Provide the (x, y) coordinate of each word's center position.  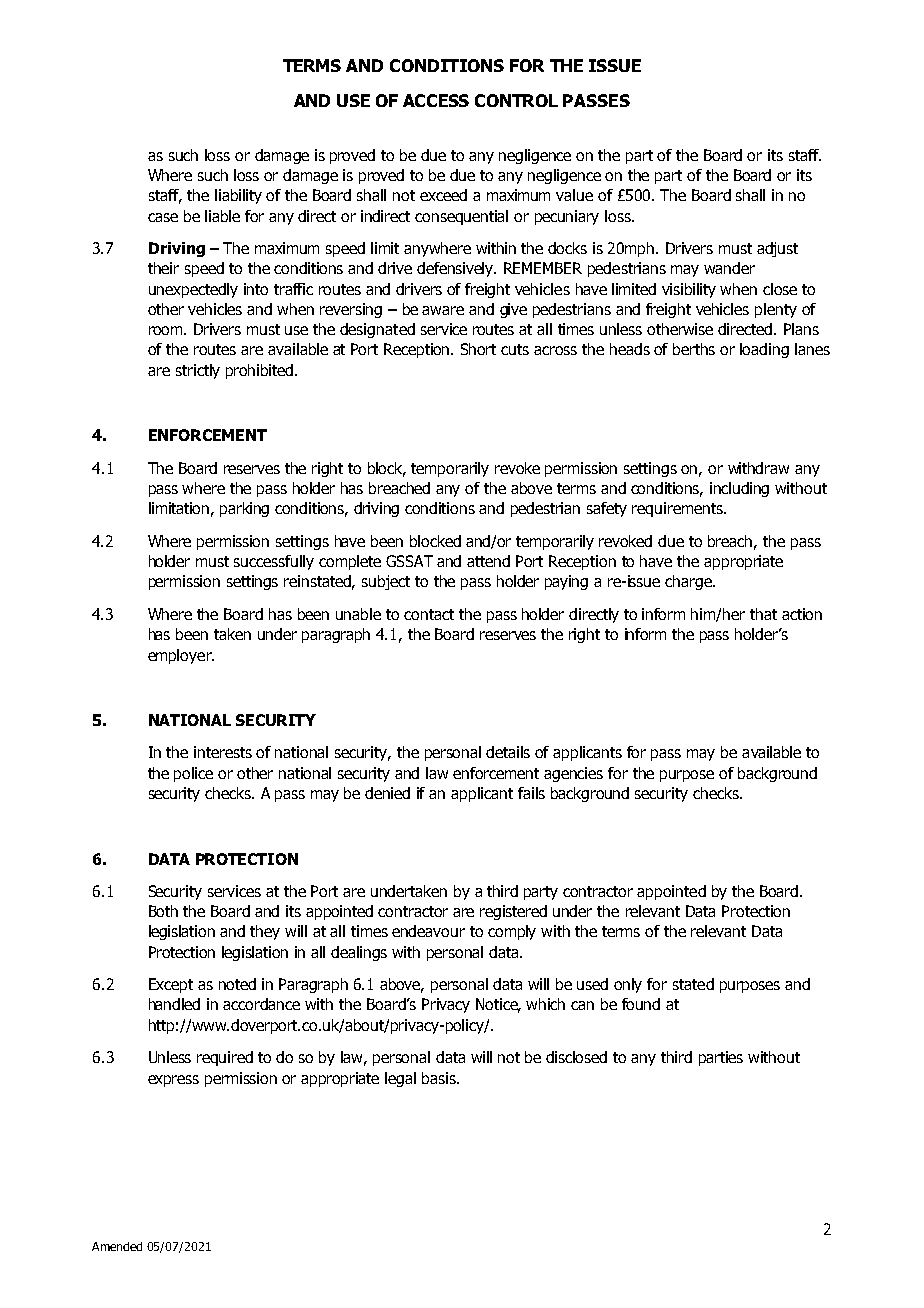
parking (244, 509)
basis (440, 1078)
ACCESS (436, 100)
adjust (777, 249)
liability (238, 196)
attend (488, 561)
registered (513, 912)
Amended (117, 1246)
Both (163, 911)
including (739, 489)
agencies (573, 774)
